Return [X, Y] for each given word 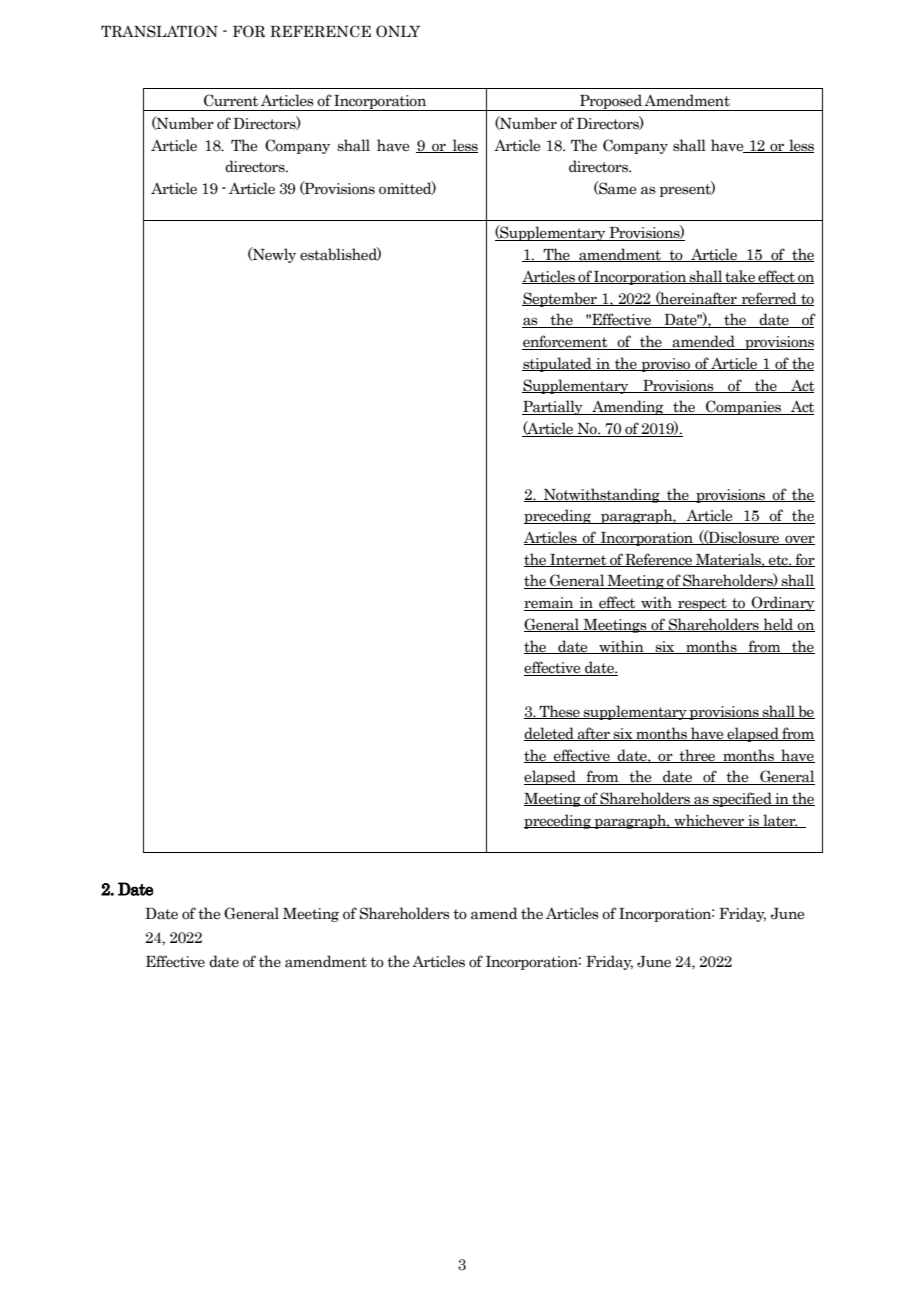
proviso [666, 365]
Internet [578, 560]
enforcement [566, 342]
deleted [550, 734]
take [740, 277]
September [560, 299]
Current [231, 100]
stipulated [558, 364]
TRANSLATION [159, 31]
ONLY [398, 31]
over [799, 540]
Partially [553, 407]
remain [550, 604]
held [778, 625]
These [559, 712]
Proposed [610, 102]
